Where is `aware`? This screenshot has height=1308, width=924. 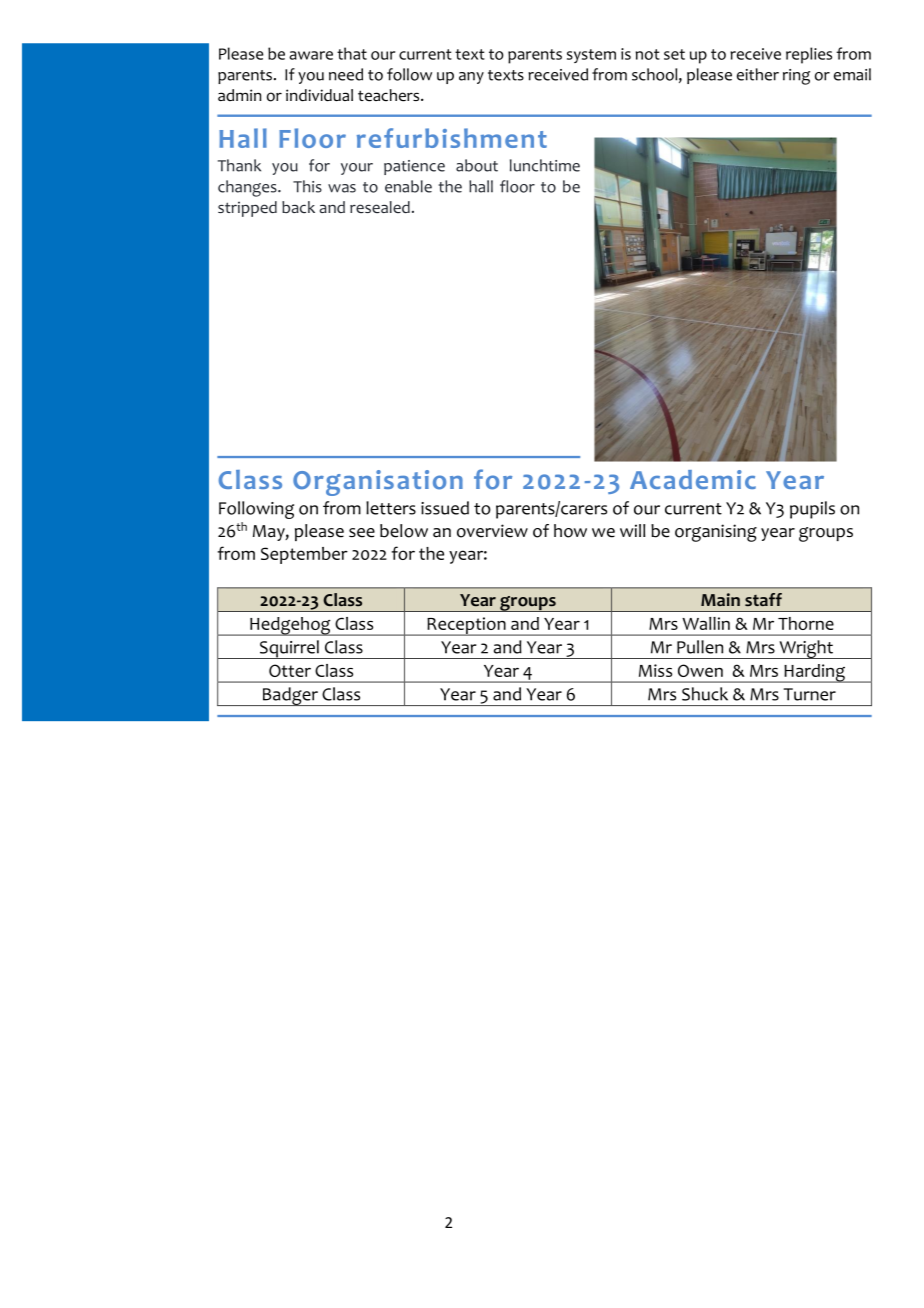 aware is located at coordinates (311, 55).
